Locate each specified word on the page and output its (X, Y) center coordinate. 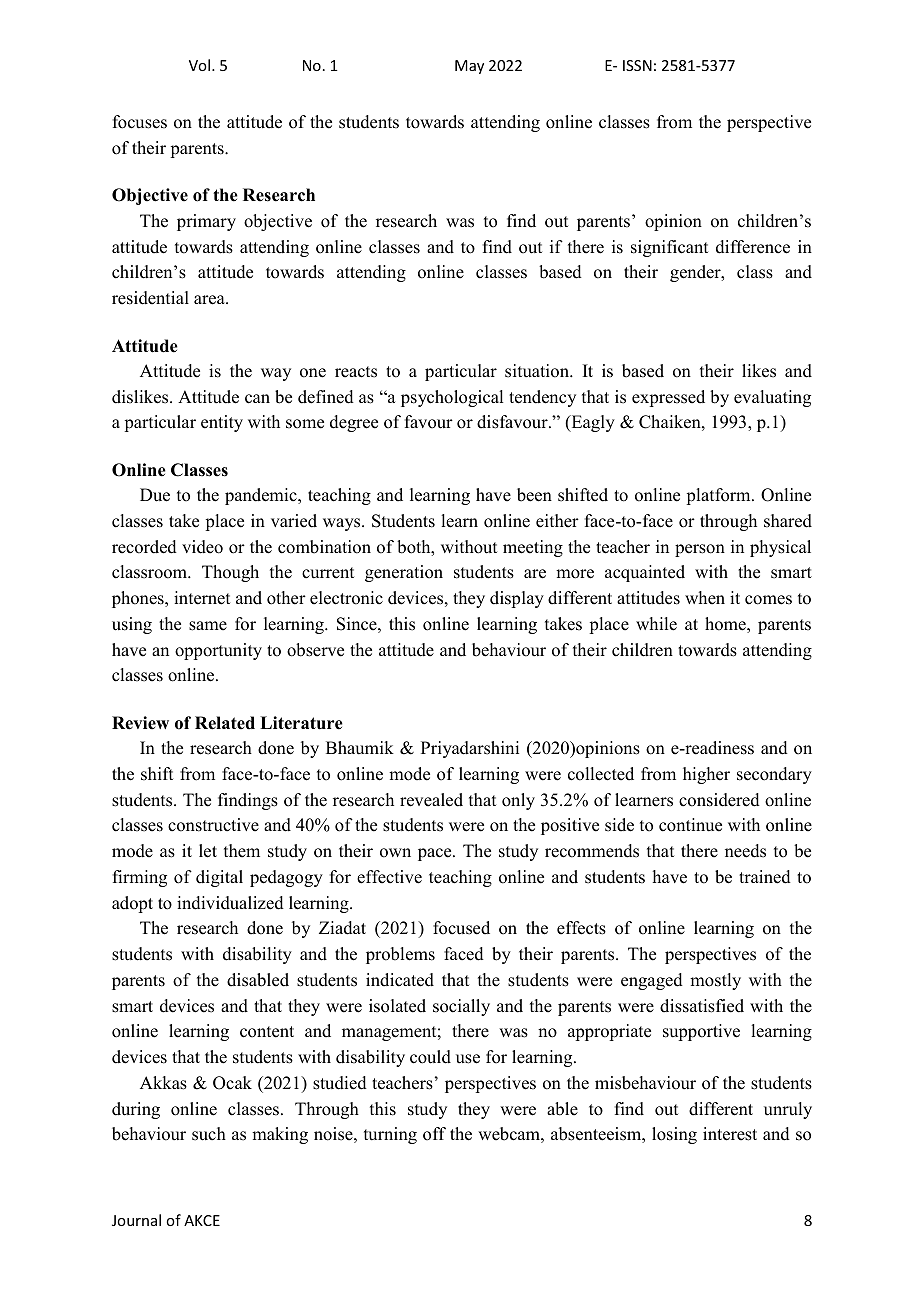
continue (690, 825)
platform (719, 496)
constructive (213, 825)
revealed (431, 800)
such (209, 1134)
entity (222, 423)
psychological (452, 398)
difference (753, 247)
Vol (199, 65)
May (469, 67)
